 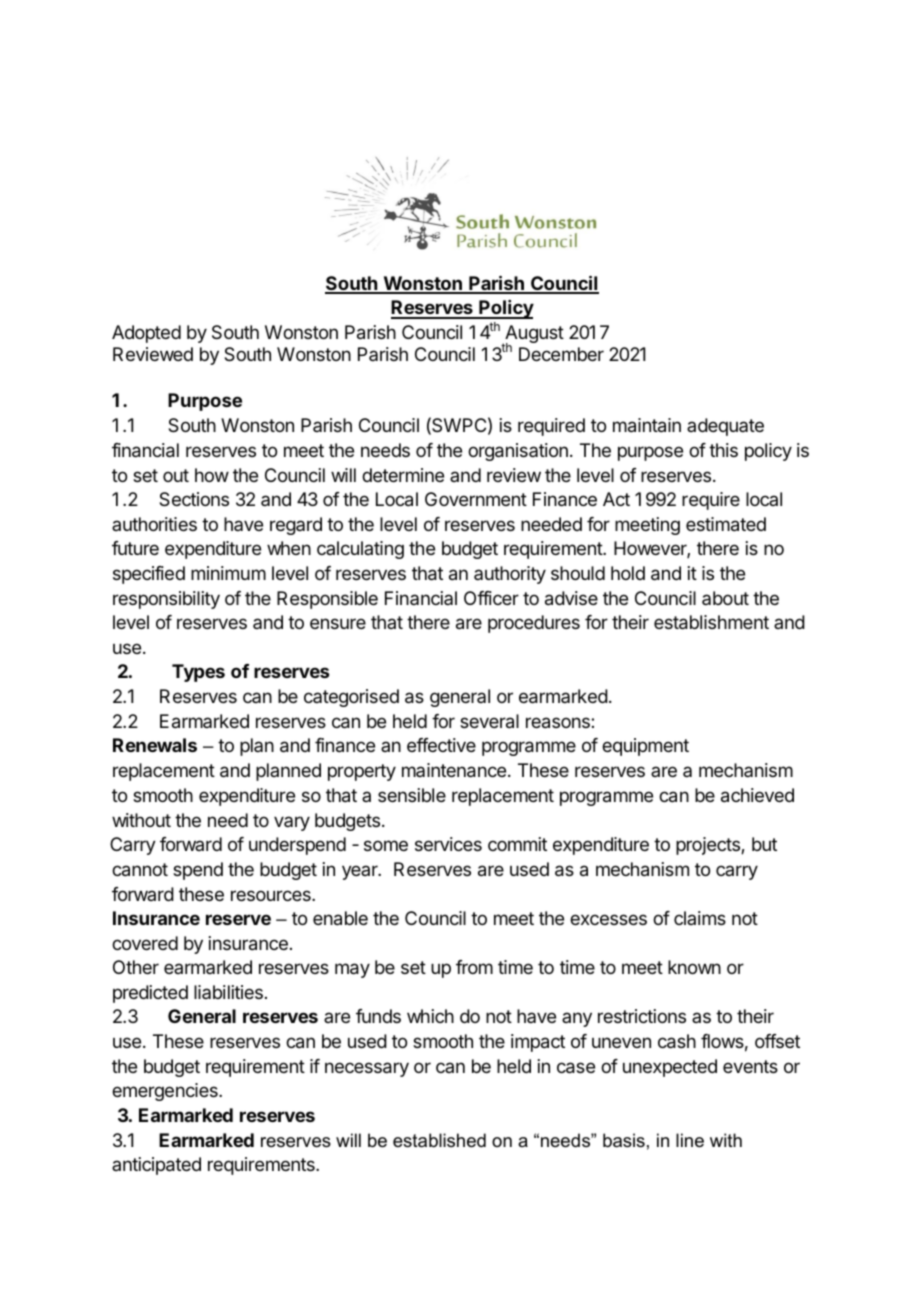 I want to click on adequate, so click(x=725, y=427).
